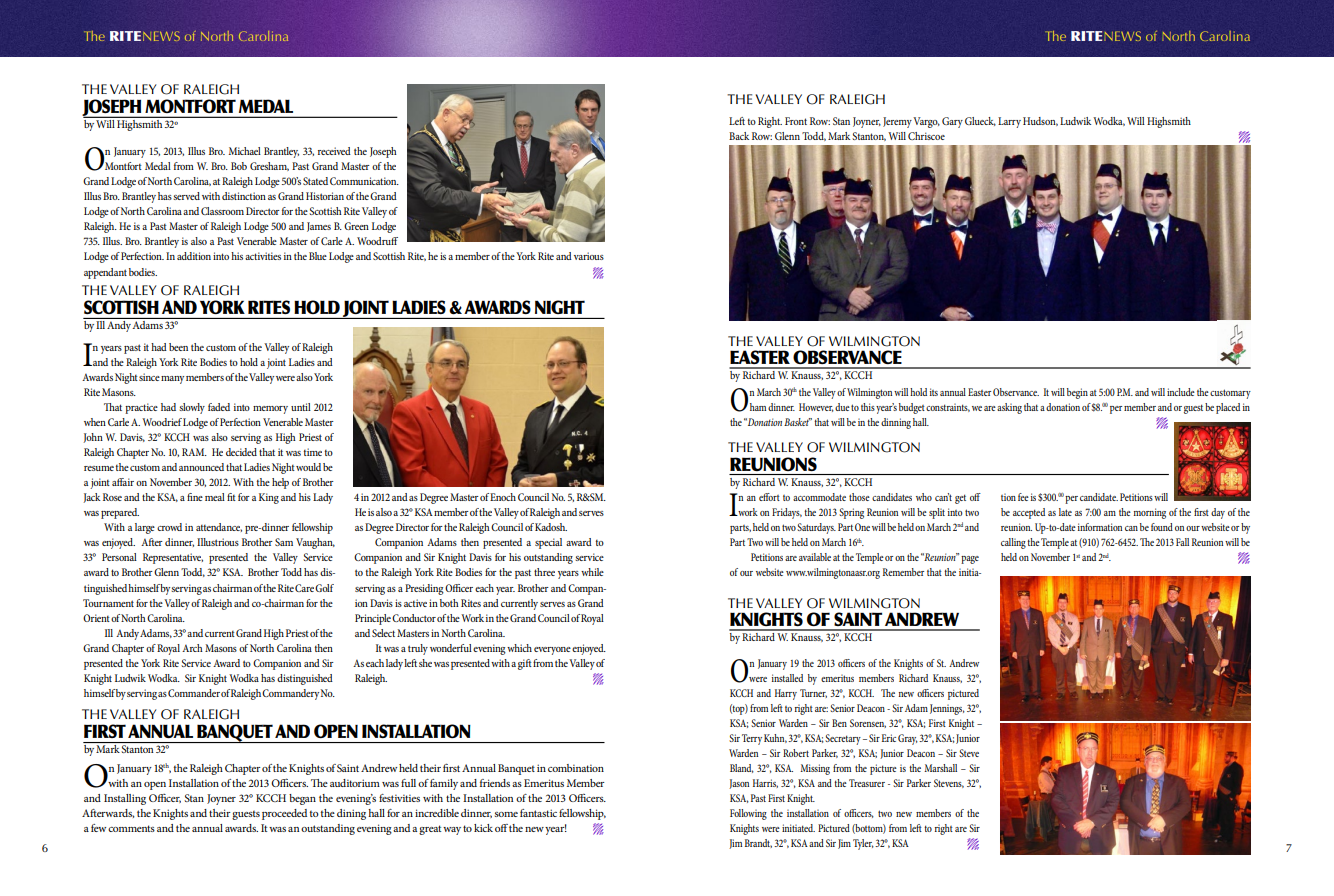 The image size is (1334, 896). What do you see at coordinates (1065, 512) in the screenshot?
I see `late` at bounding box center [1065, 512].
